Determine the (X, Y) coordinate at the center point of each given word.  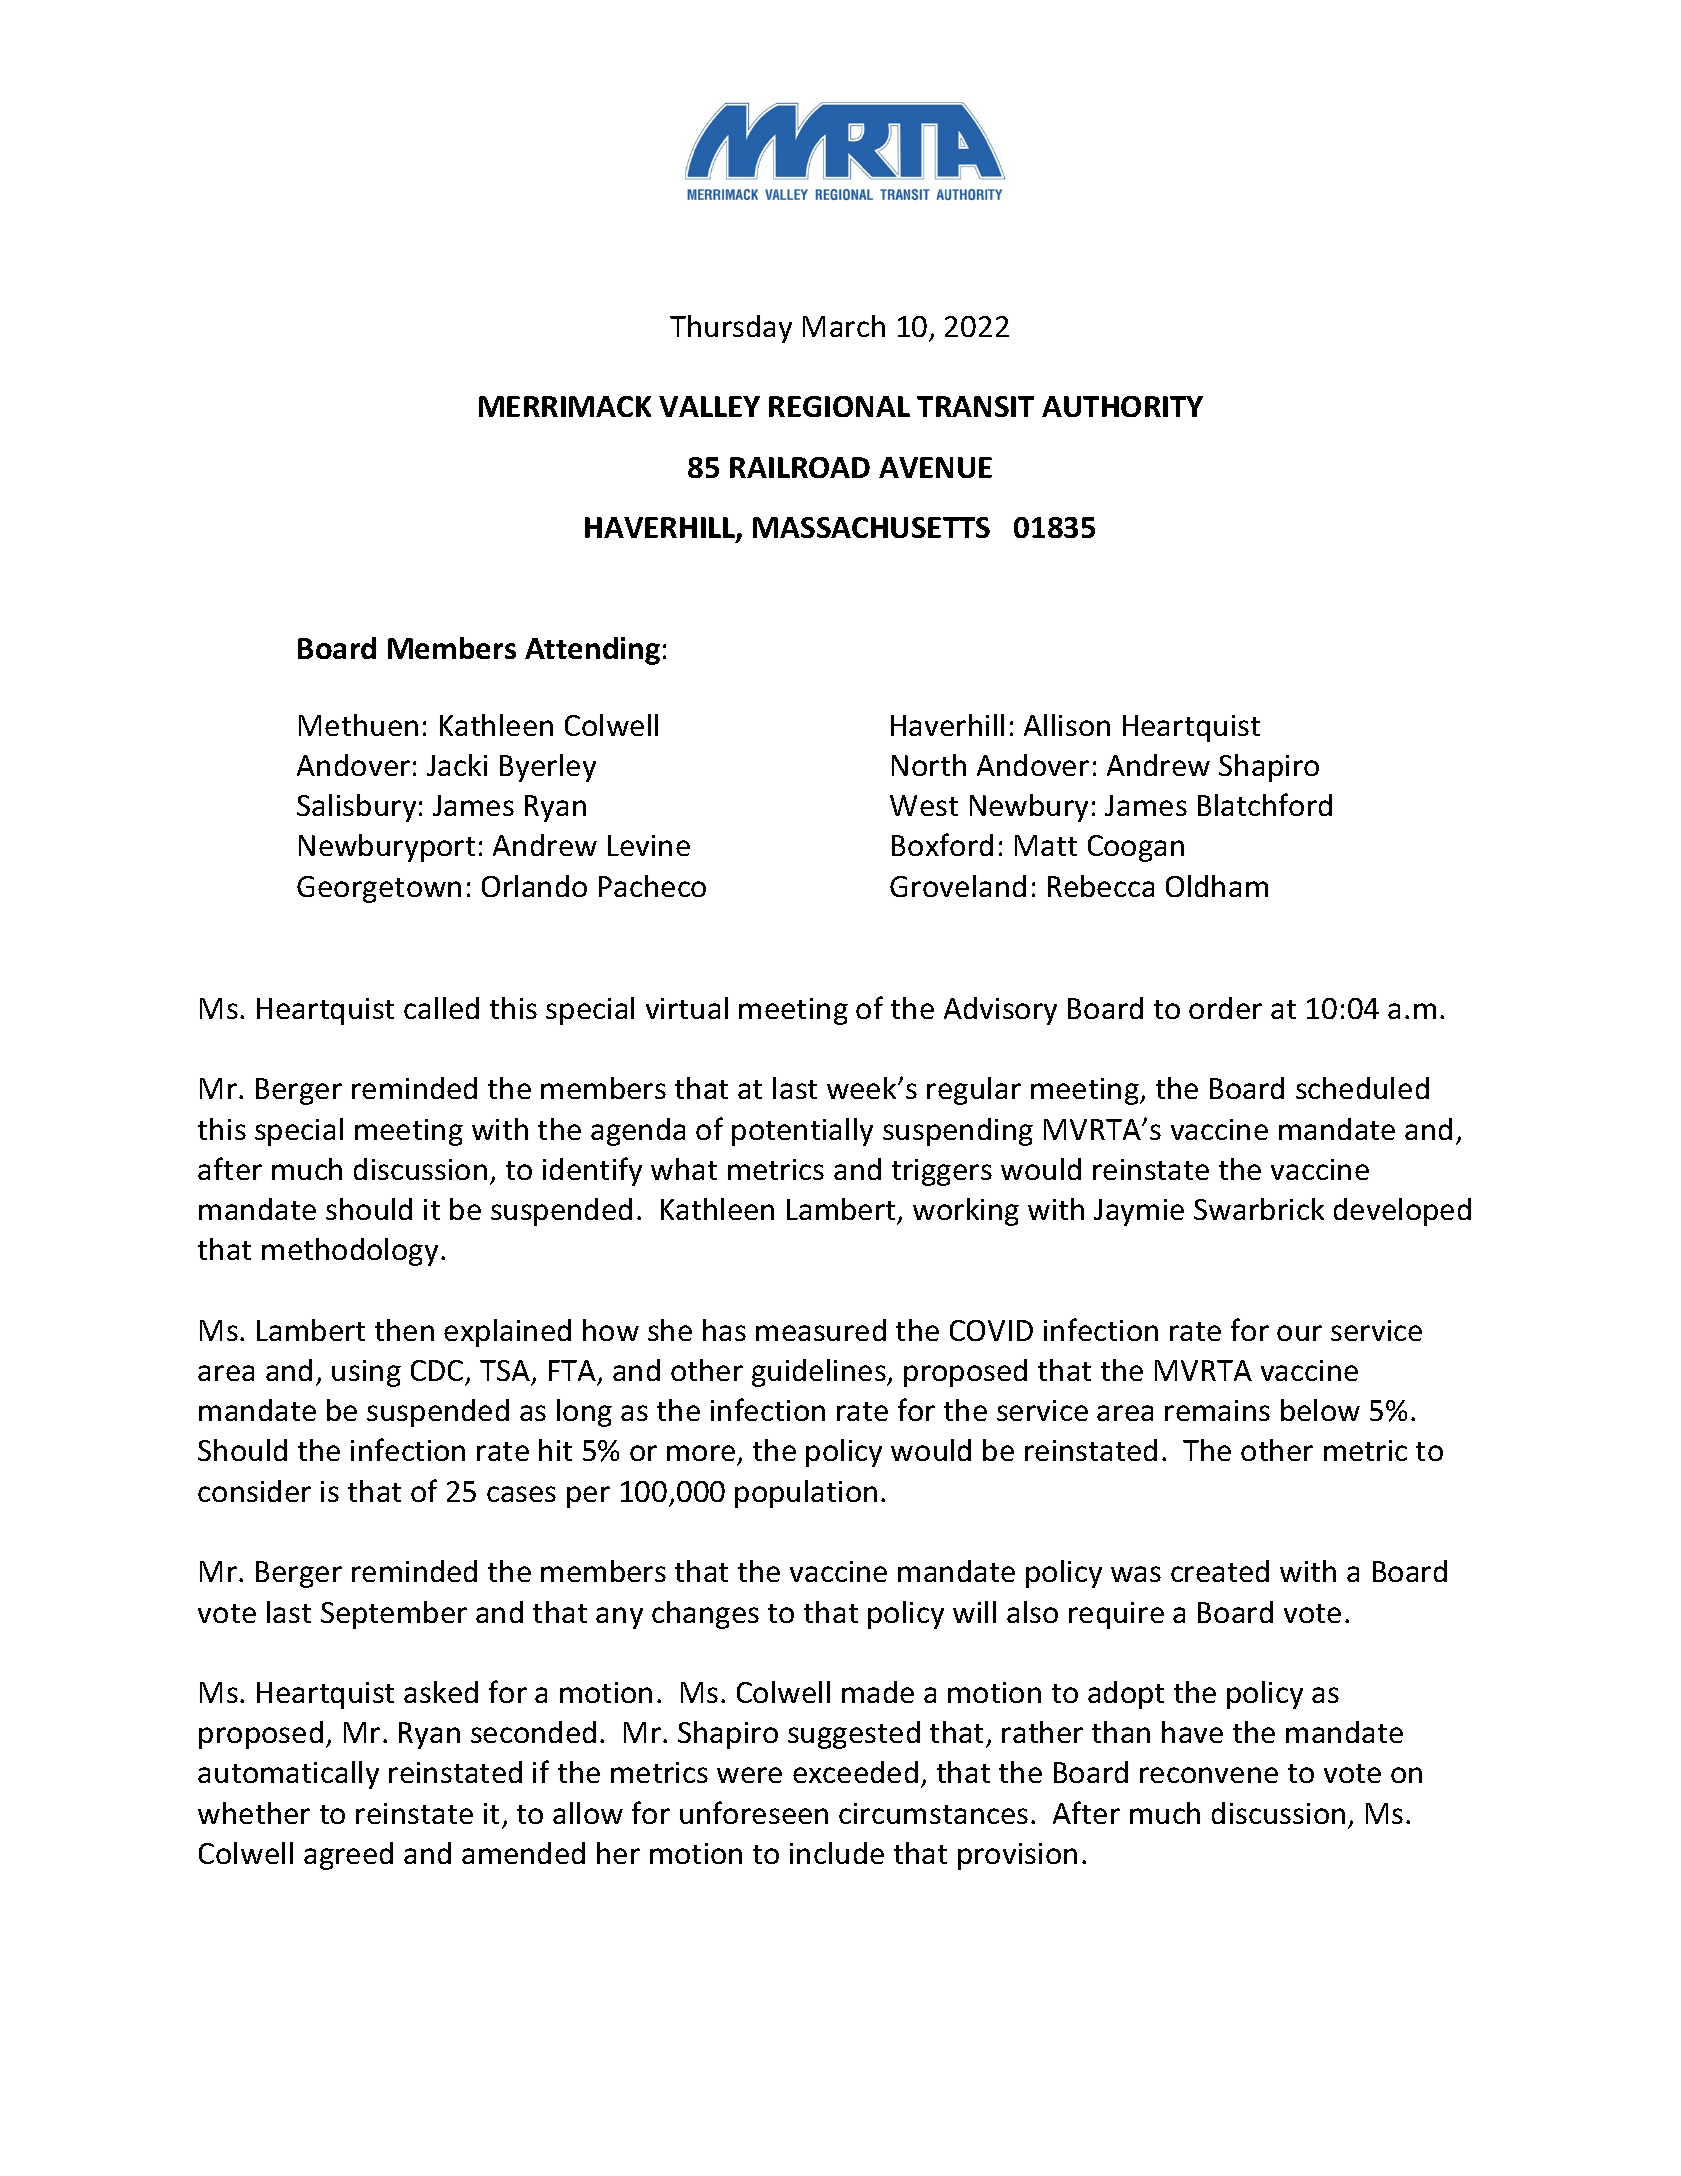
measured (821, 1330)
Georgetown (379, 889)
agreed (348, 1856)
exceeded (855, 1772)
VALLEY (709, 406)
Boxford (942, 844)
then (404, 1330)
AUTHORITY (1122, 406)
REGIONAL (839, 406)
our (1299, 1333)
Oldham (1217, 886)
